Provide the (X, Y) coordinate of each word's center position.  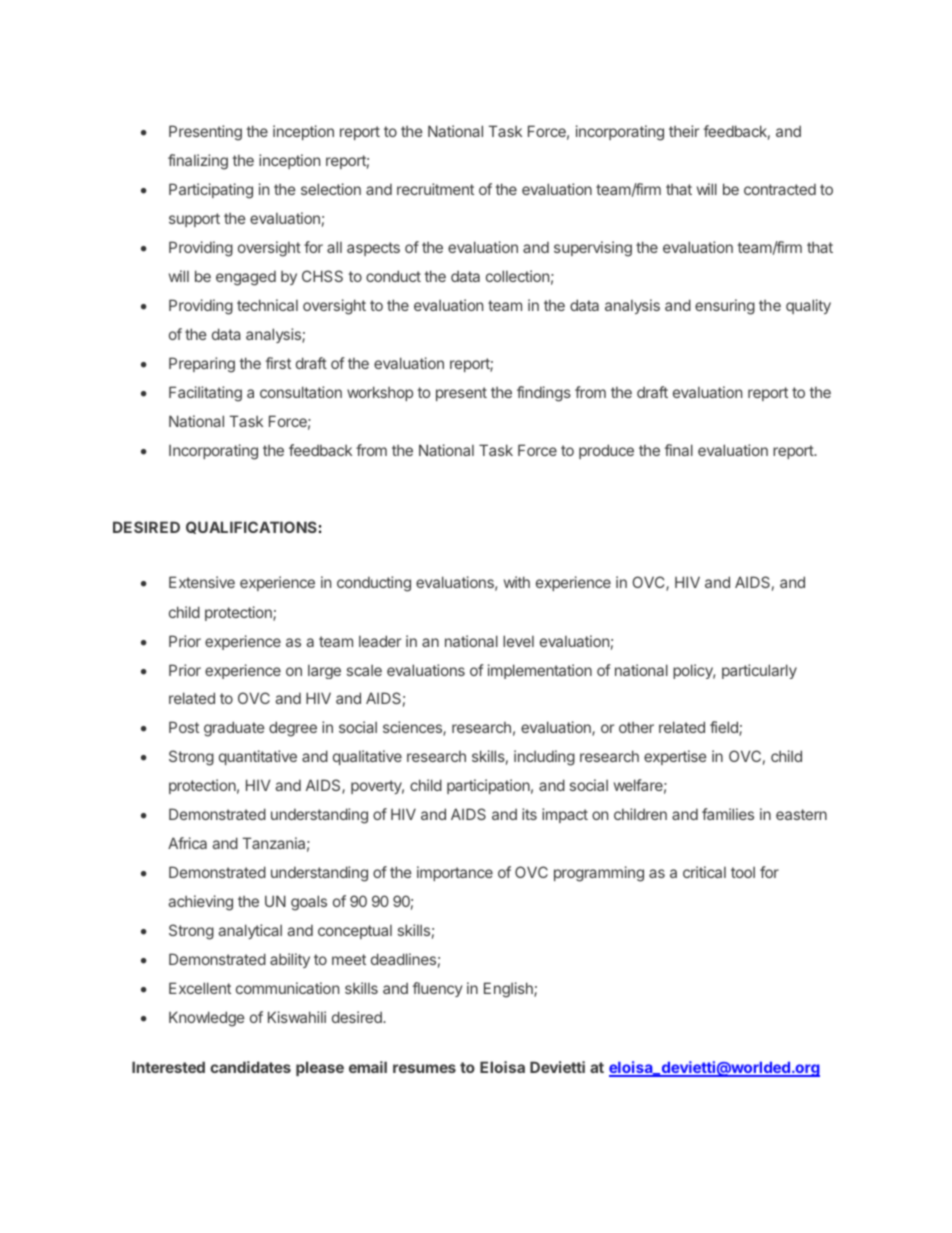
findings (544, 394)
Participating (211, 191)
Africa (187, 843)
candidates (250, 1067)
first (278, 363)
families (728, 814)
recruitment (435, 189)
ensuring (725, 307)
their (684, 131)
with (517, 582)
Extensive (202, 582)
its (529, 814)
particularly (759, 671)
